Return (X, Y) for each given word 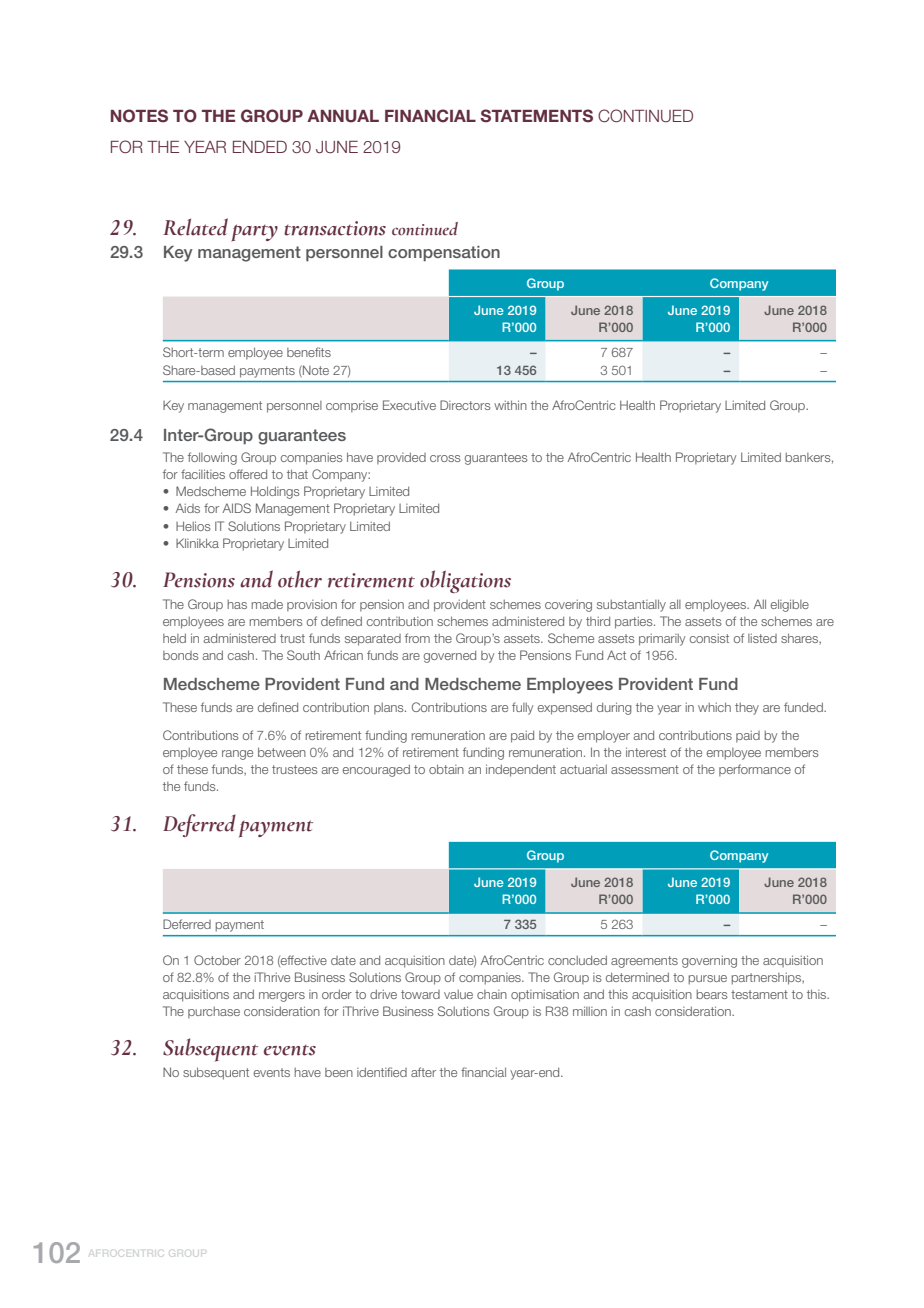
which (714, 707)
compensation (444, 253)
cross (445, 458)
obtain (446, 769)
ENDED (260, 147)
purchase (214, 1013)
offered (248, 474)
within (510, 405)
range (237, 755)
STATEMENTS (536, 116)
